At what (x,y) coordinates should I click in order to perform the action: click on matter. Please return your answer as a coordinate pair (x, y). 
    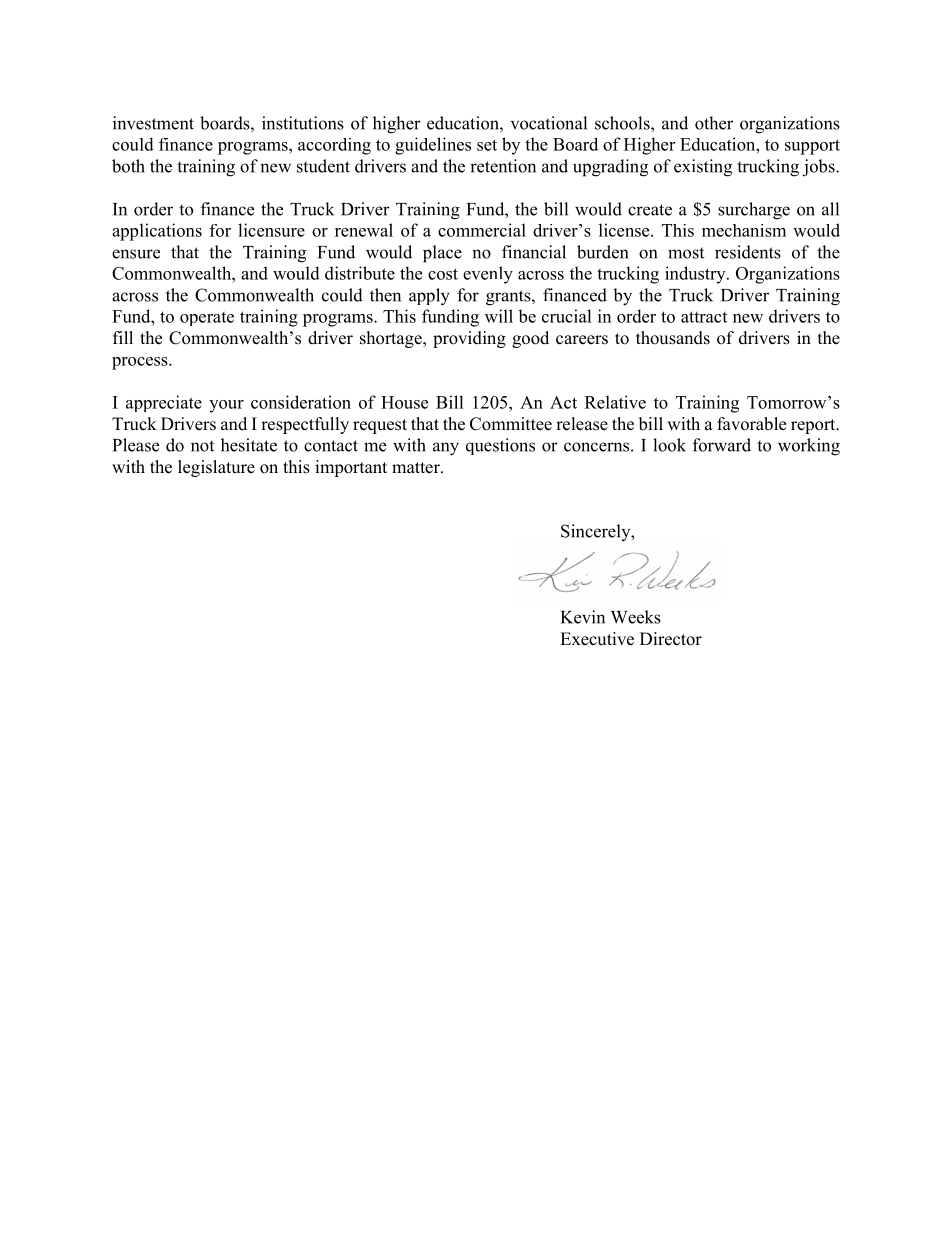
    Looking at the image, I should click on (417, 468).
